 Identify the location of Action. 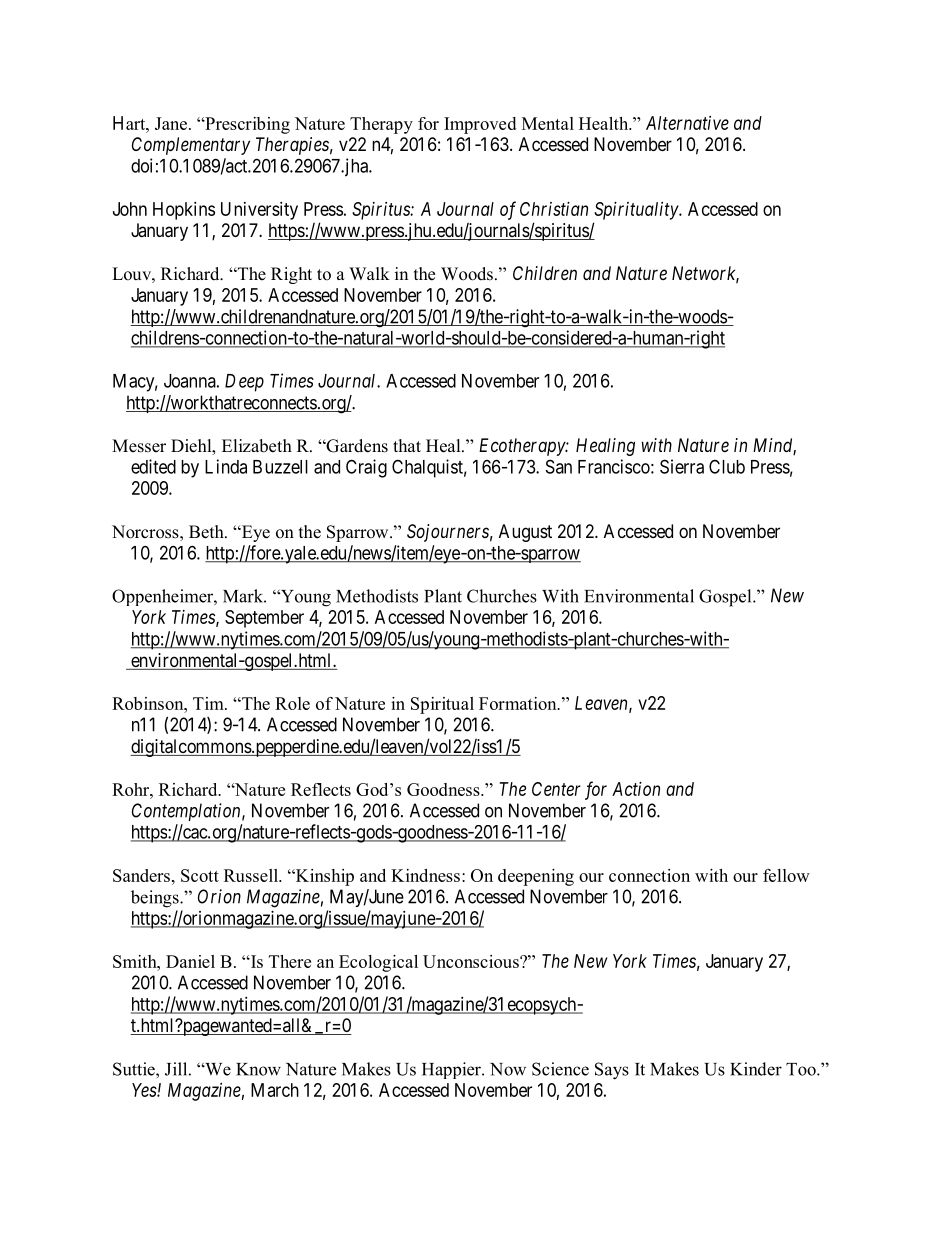
(636, 789).
